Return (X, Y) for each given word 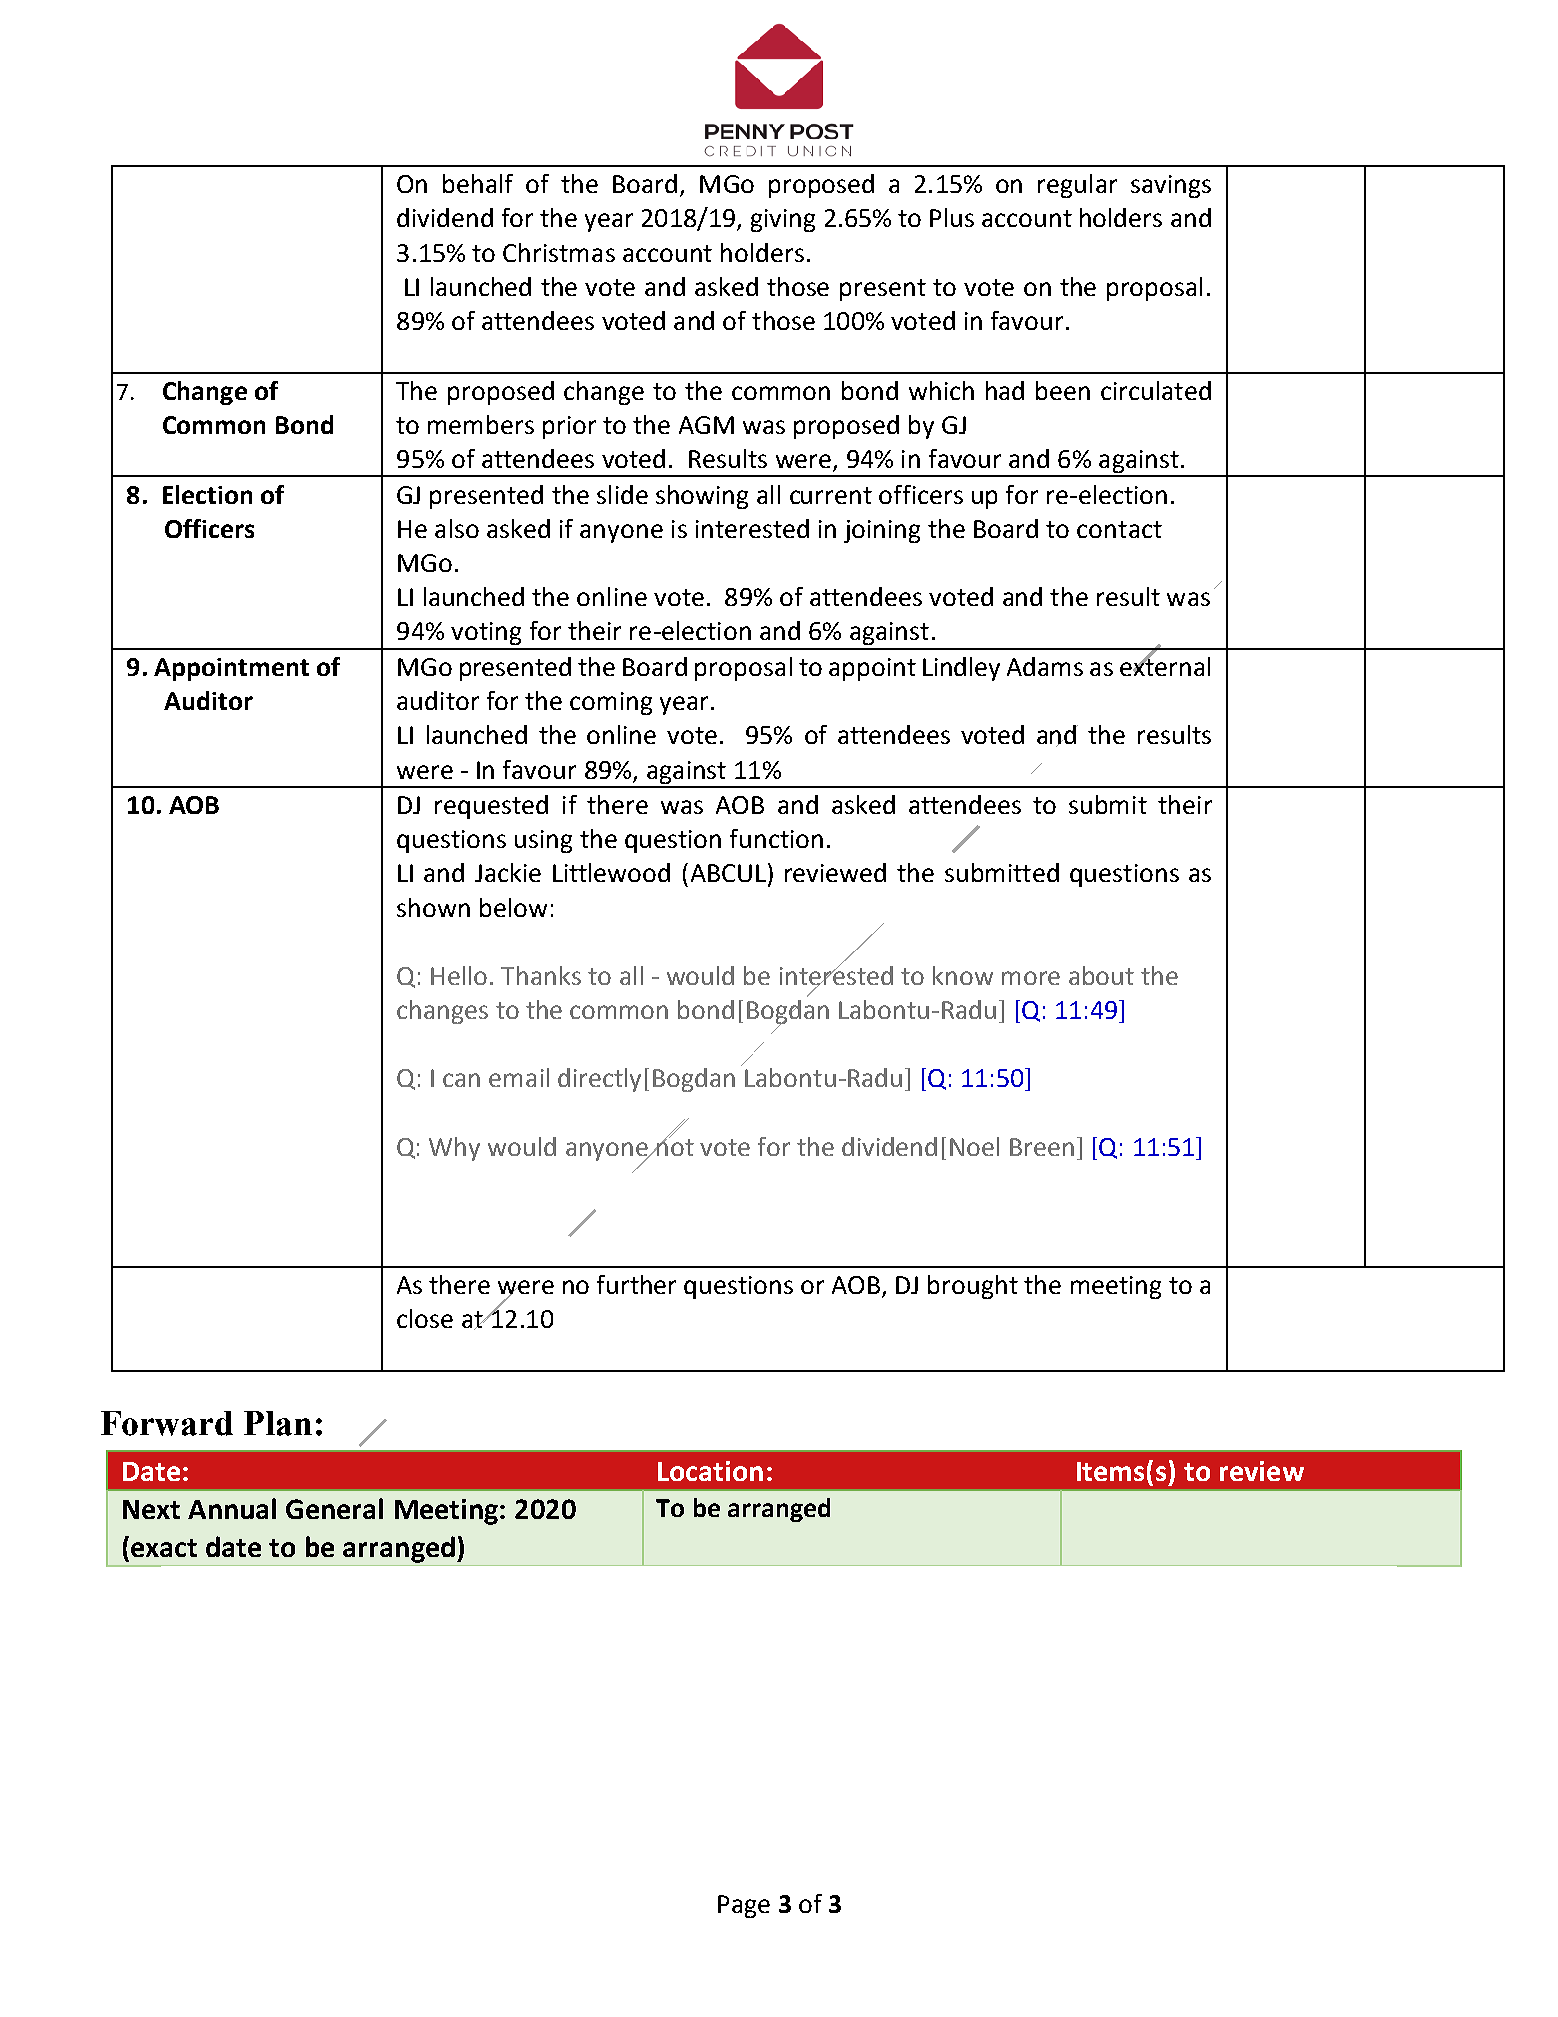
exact (164, 1548)
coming (611, 703)
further (636, 1284)
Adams (1045, 666)
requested (491, 807)
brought (973, 1287)
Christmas (559, 252)
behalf (478, 183)
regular (1077, 186)
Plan (278, 1423)
